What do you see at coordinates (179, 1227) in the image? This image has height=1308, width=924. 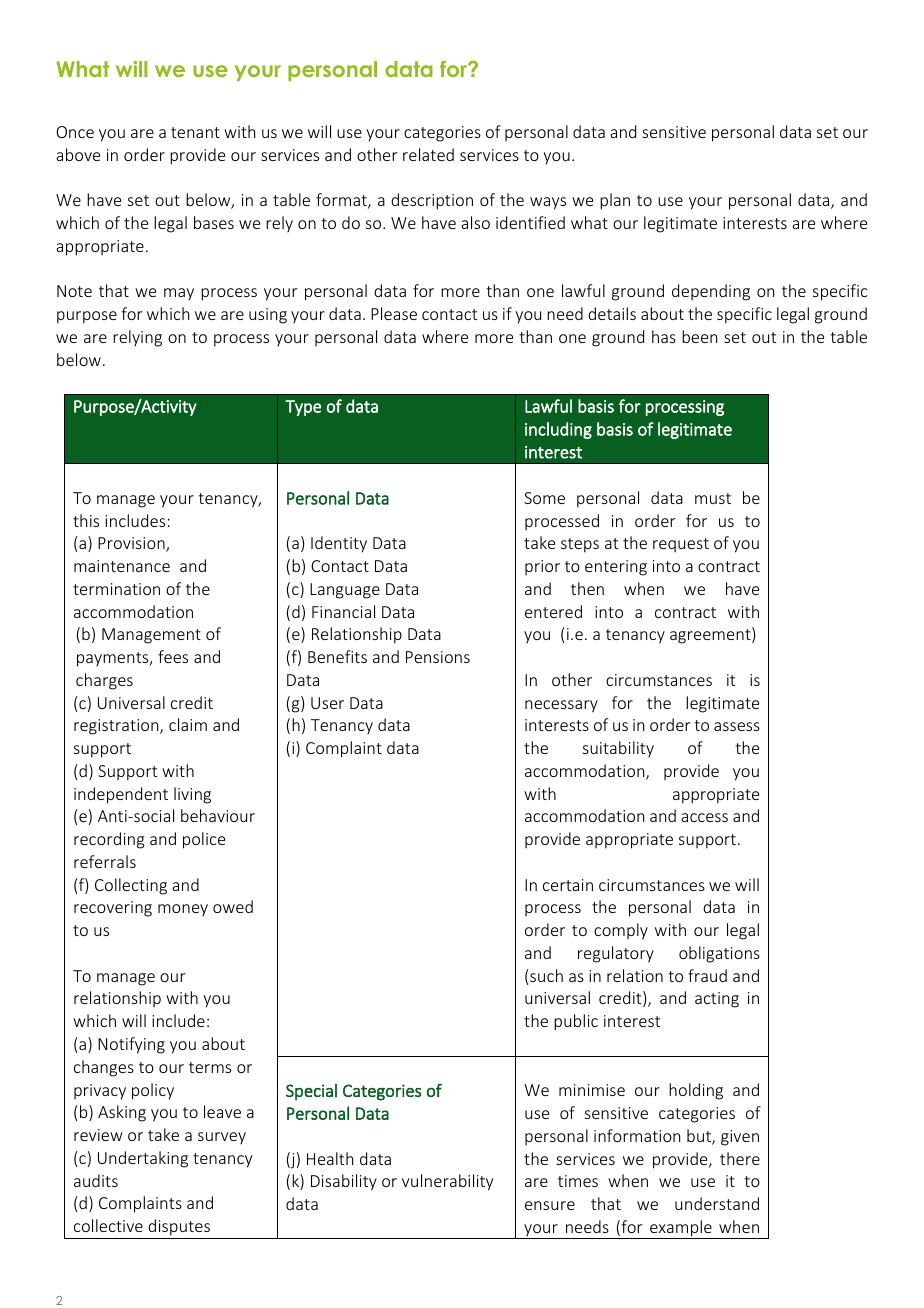 I see `disputes` at bounding box center [179, 1227].
